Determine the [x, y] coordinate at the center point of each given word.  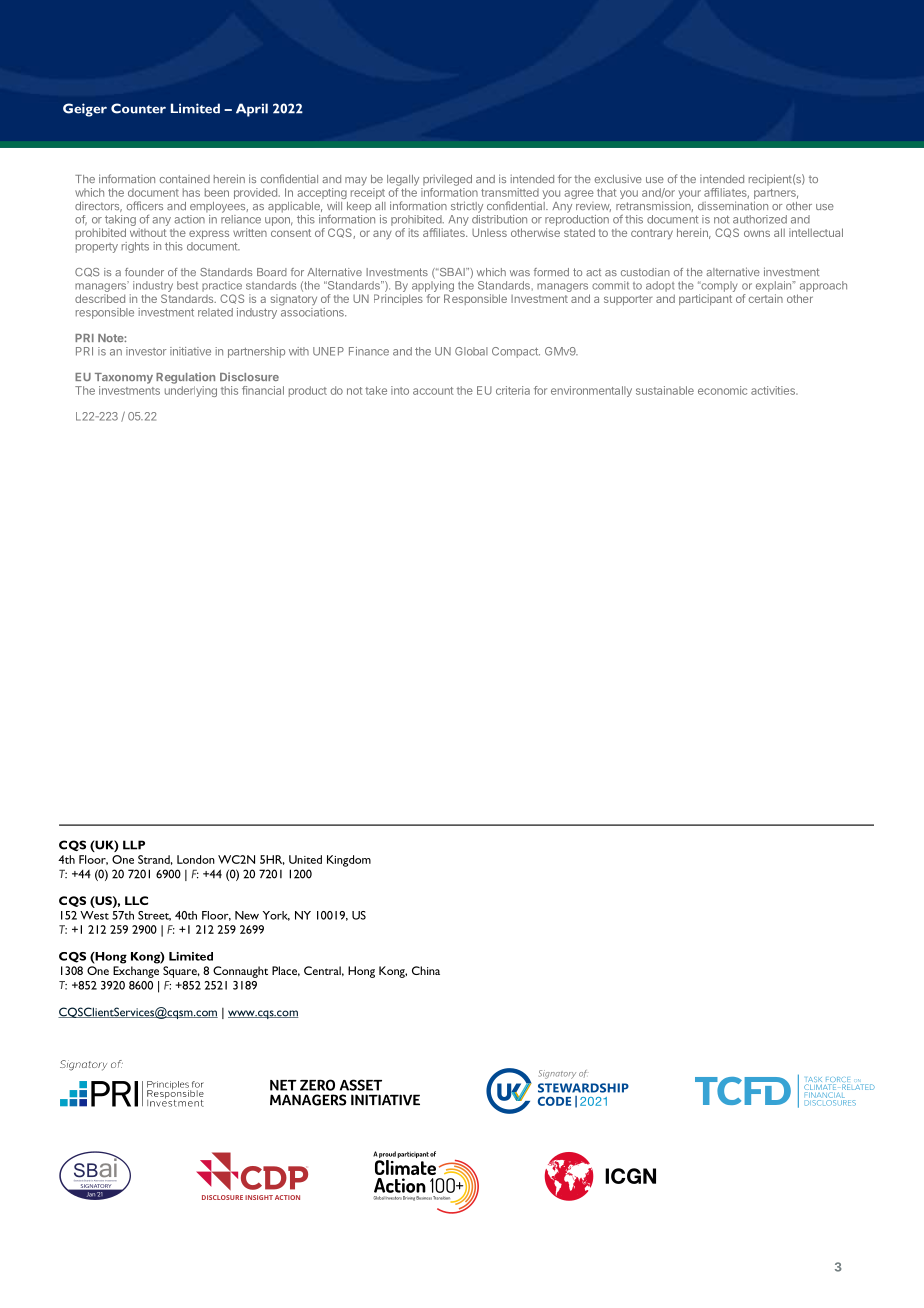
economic [722, 390]
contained [185, 179]
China [426, 970]
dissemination [733, 205]
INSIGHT [259, 1197]
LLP [134, 845]
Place [286, 971]
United [305, 859]
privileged [447, 180]
